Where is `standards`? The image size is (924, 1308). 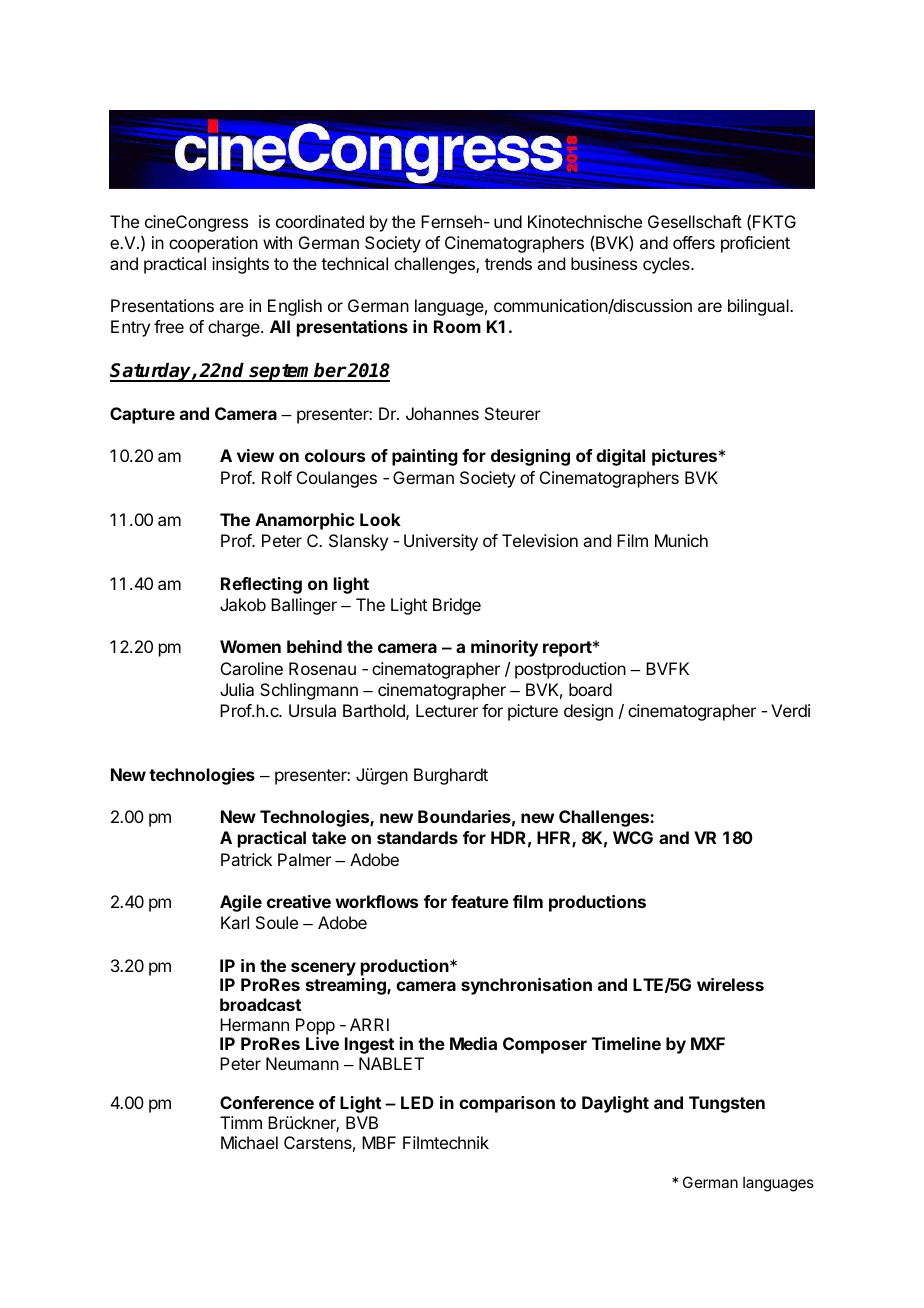
standards is located at coordinates (417, 837).
